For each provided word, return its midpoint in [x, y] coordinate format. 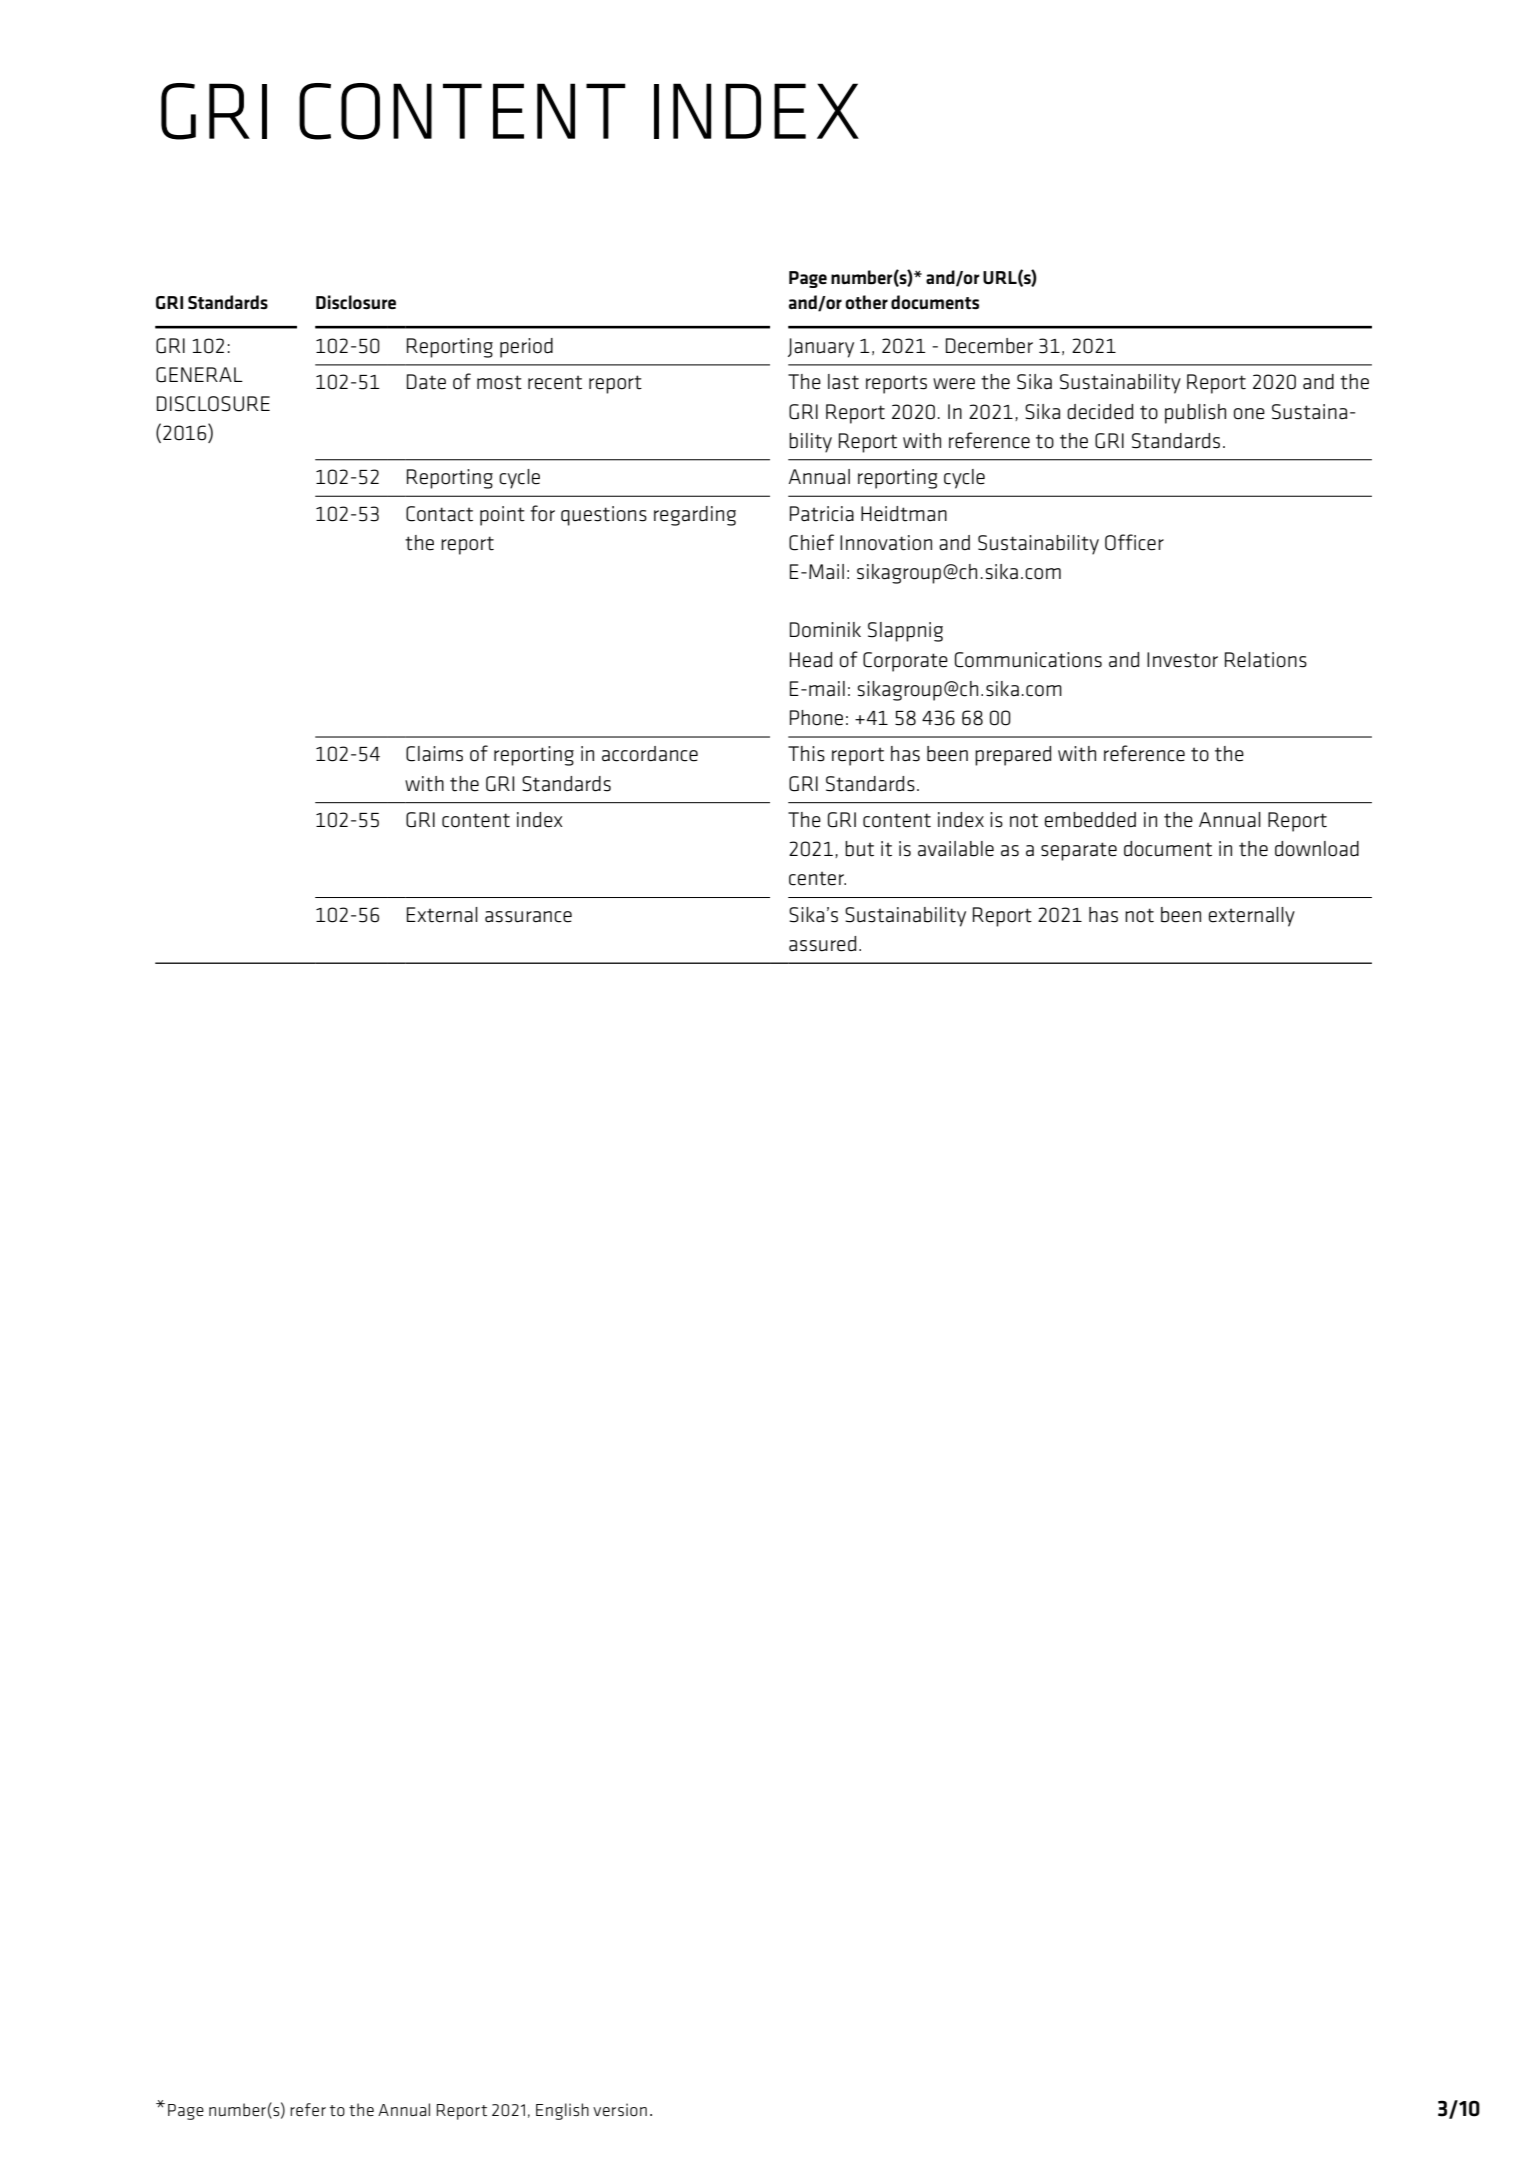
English [562, 2111]
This [806, 754]
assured [822, 944]
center [817, 878]
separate [1079, 851]
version [620, 2109]
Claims [434, 754]
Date [426, 382]
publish [1195, 414]
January [821, 348]
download [1317, 849]
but [859, 849]
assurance [528, 917]
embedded [1090, 820]
